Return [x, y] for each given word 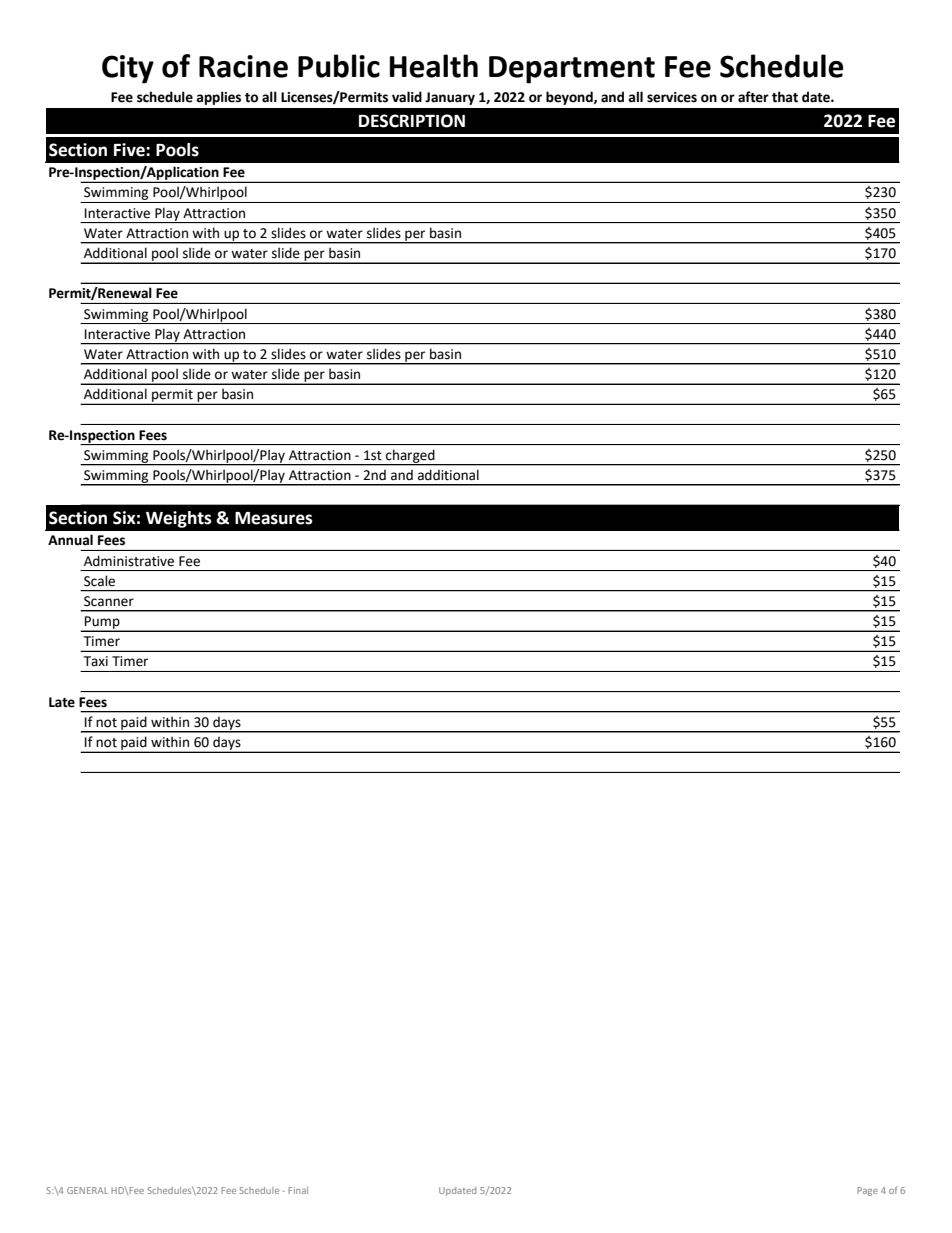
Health [434, 66]
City [128, 69]
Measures [274, 518]
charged [410, 457]
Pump [102, 623]
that [785, 97]
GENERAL [87, 1190]
